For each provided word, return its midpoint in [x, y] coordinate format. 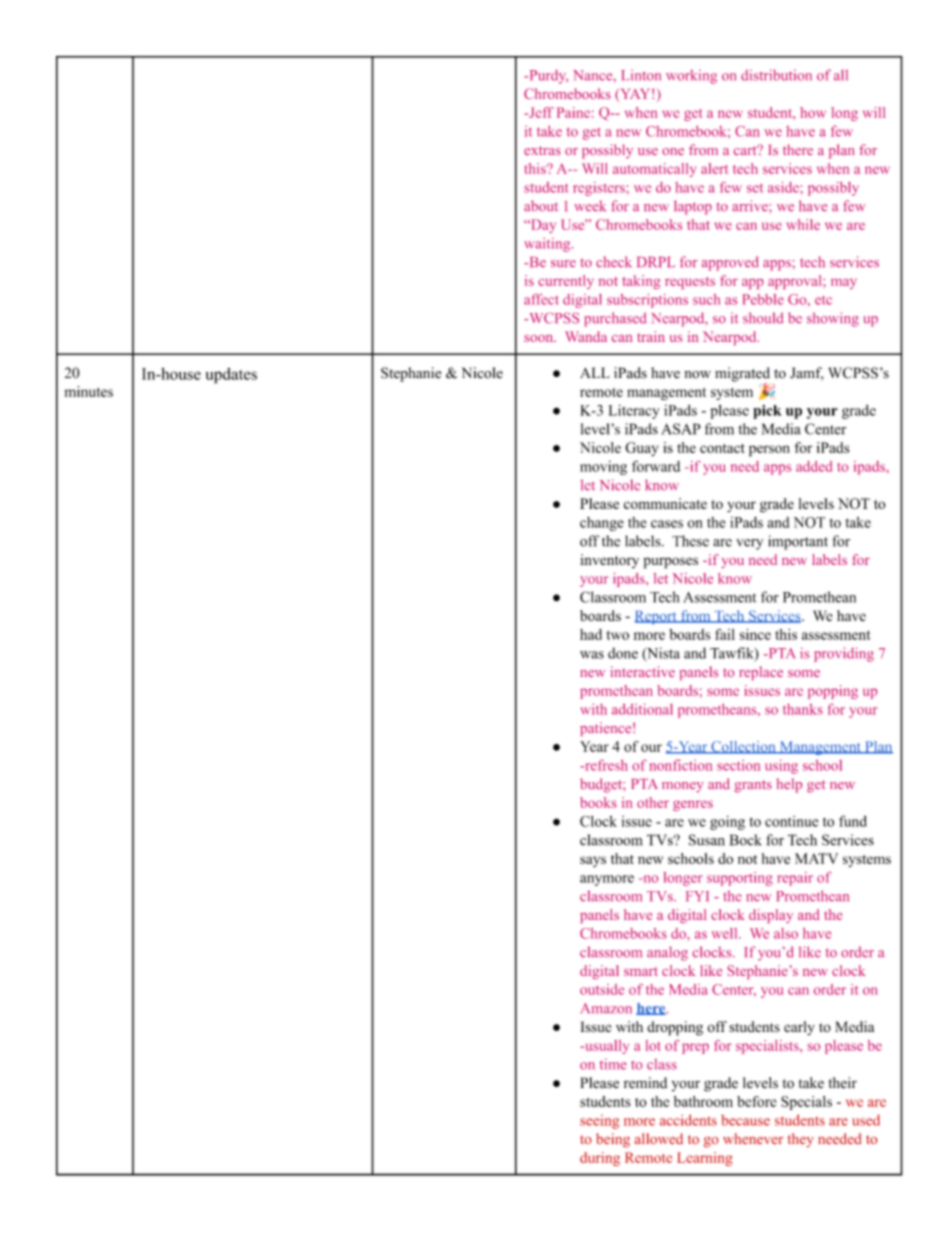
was [592, 655]
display [771, 916]
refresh [605, 765]
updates [231, 376]
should [763, 318]
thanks [803, 709]
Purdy [547, 76]
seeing [599, 1122]
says [593, 861]
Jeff [540, 112]
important [798, 542]
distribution [776, 75]
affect [541, 299]
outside [602, 989]
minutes [89, 391]
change [602, 524]
